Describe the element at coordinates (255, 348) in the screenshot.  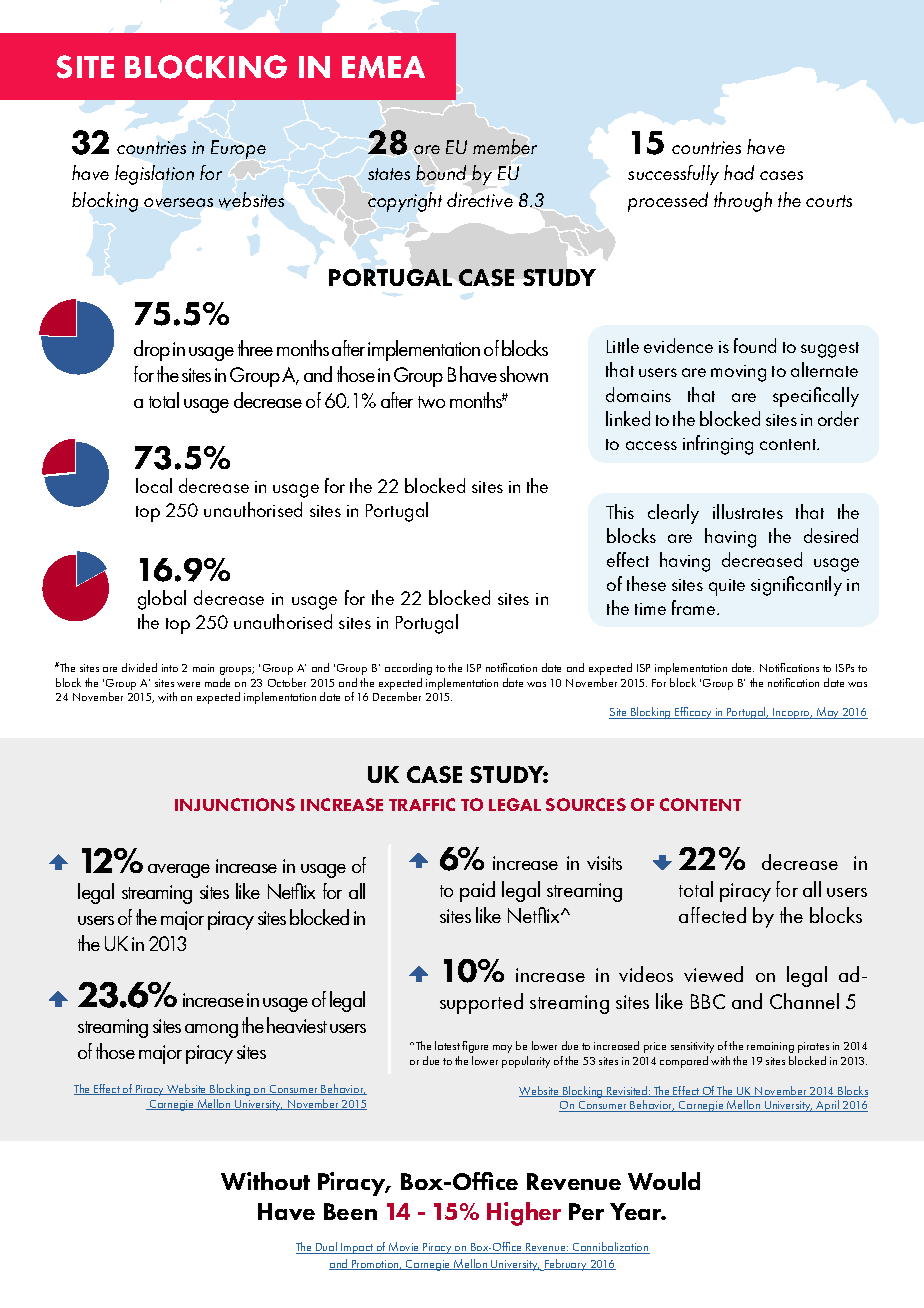
I see `three` at that location.
